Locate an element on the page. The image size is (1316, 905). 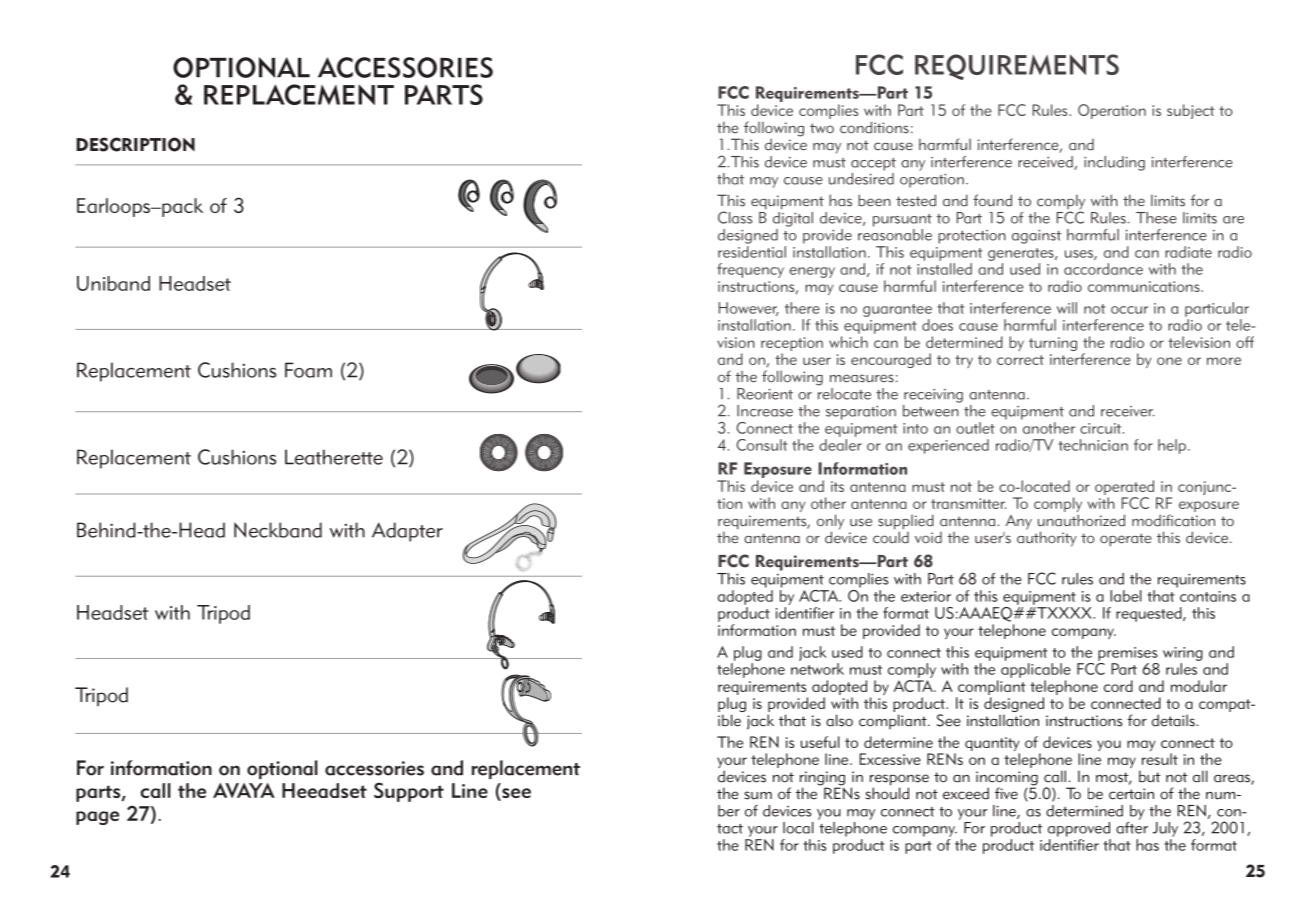
Class is located at coordinates (735, 217).
